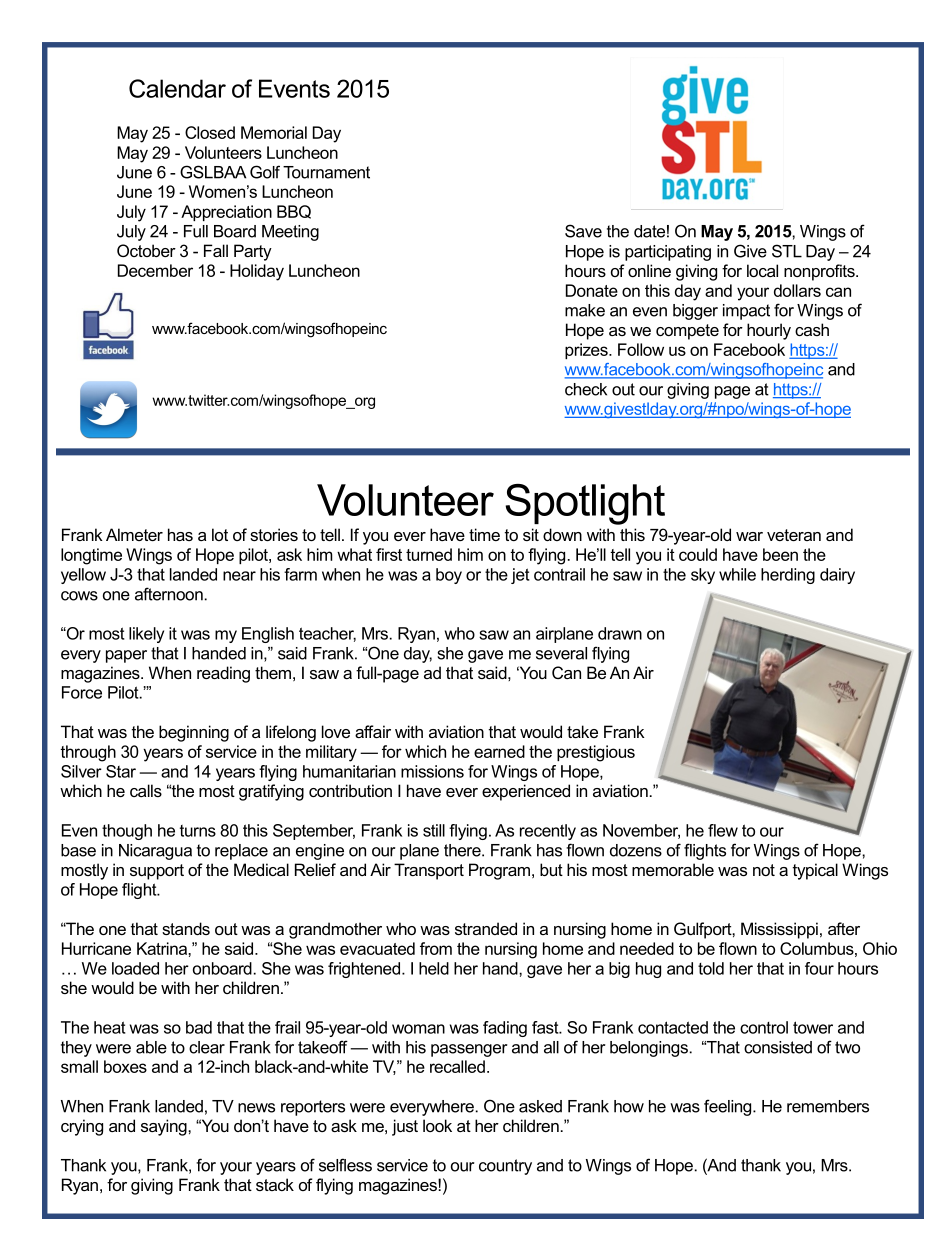 This screenshot has width=952, height=1233. What do you see at coordinates (274, 534) in the screenshot?
I see `stories` at bounding box center [274, 534].
